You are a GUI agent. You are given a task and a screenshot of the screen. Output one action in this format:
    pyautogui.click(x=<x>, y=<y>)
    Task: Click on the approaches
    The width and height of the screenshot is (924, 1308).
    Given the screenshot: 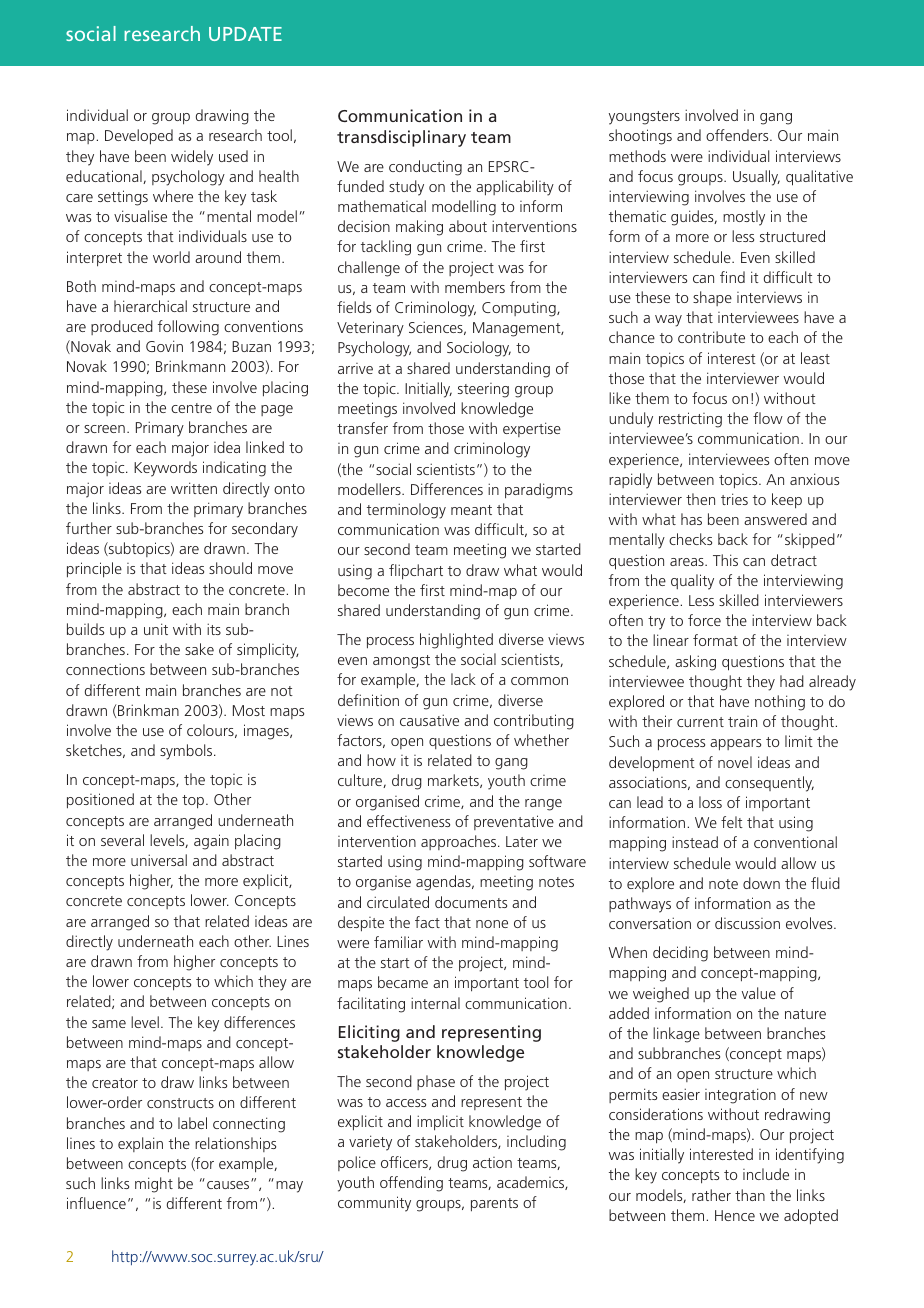 What is the action you would take?
    pyautogui.click(x=460, y=842)
